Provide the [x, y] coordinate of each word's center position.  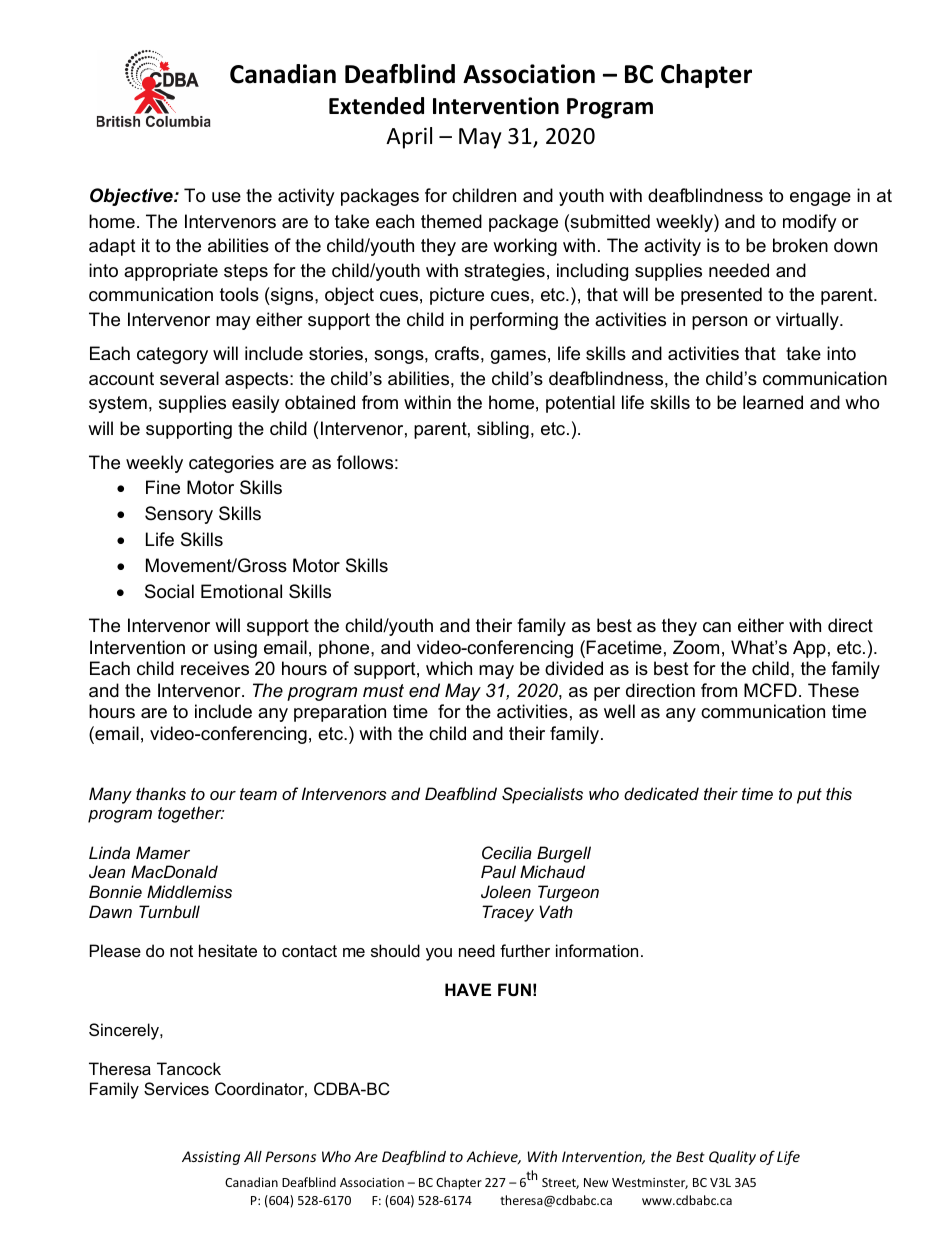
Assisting [211, 1158]
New [596, 1182]
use [226, 197]
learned [773, 402]
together [191, 814]
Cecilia [507, 852]
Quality [732, 1158]
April [409, 138]
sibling [503, 430]
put [809, 796]
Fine [163, 487]
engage [820, 199]
